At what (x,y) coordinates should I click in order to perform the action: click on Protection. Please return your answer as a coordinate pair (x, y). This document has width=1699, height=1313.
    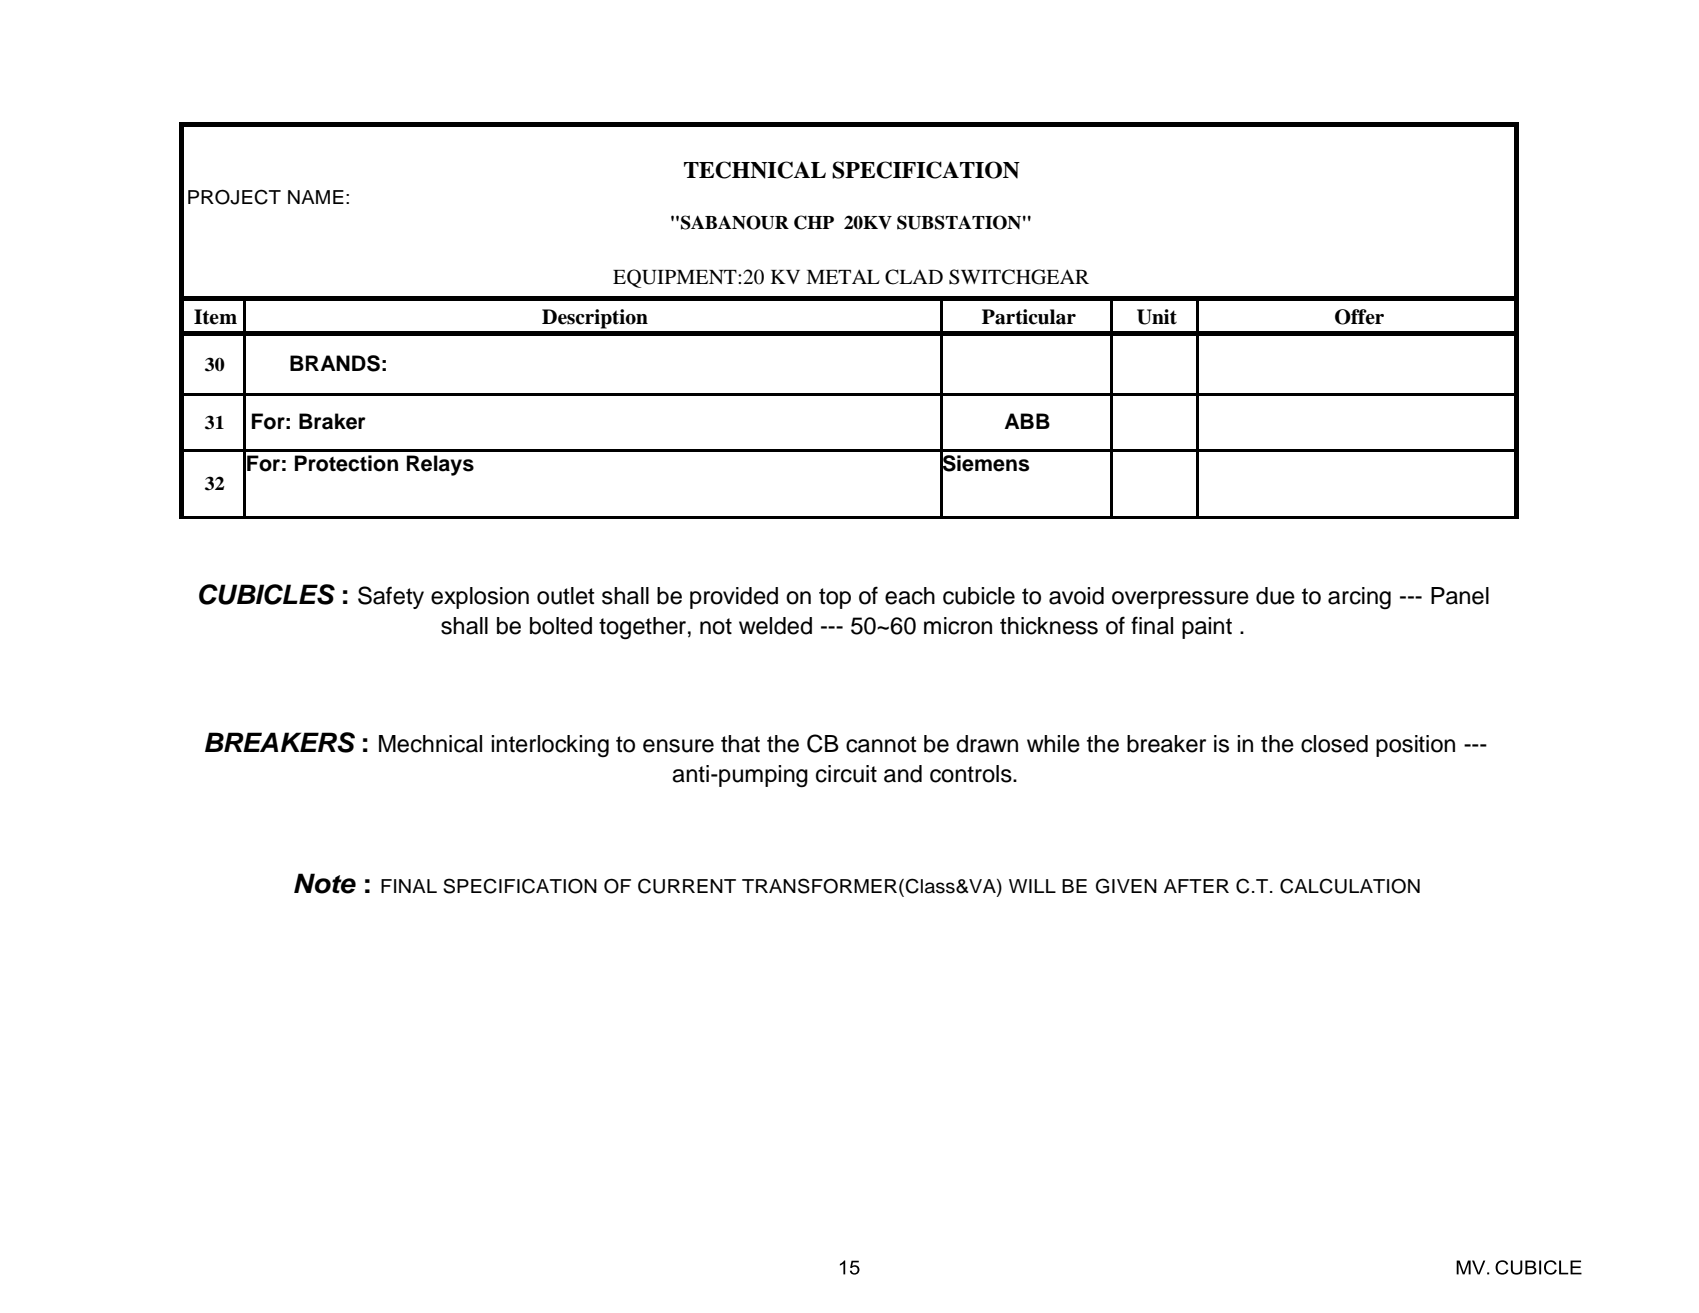
    Looking at the image, I should click on (346, 463).
